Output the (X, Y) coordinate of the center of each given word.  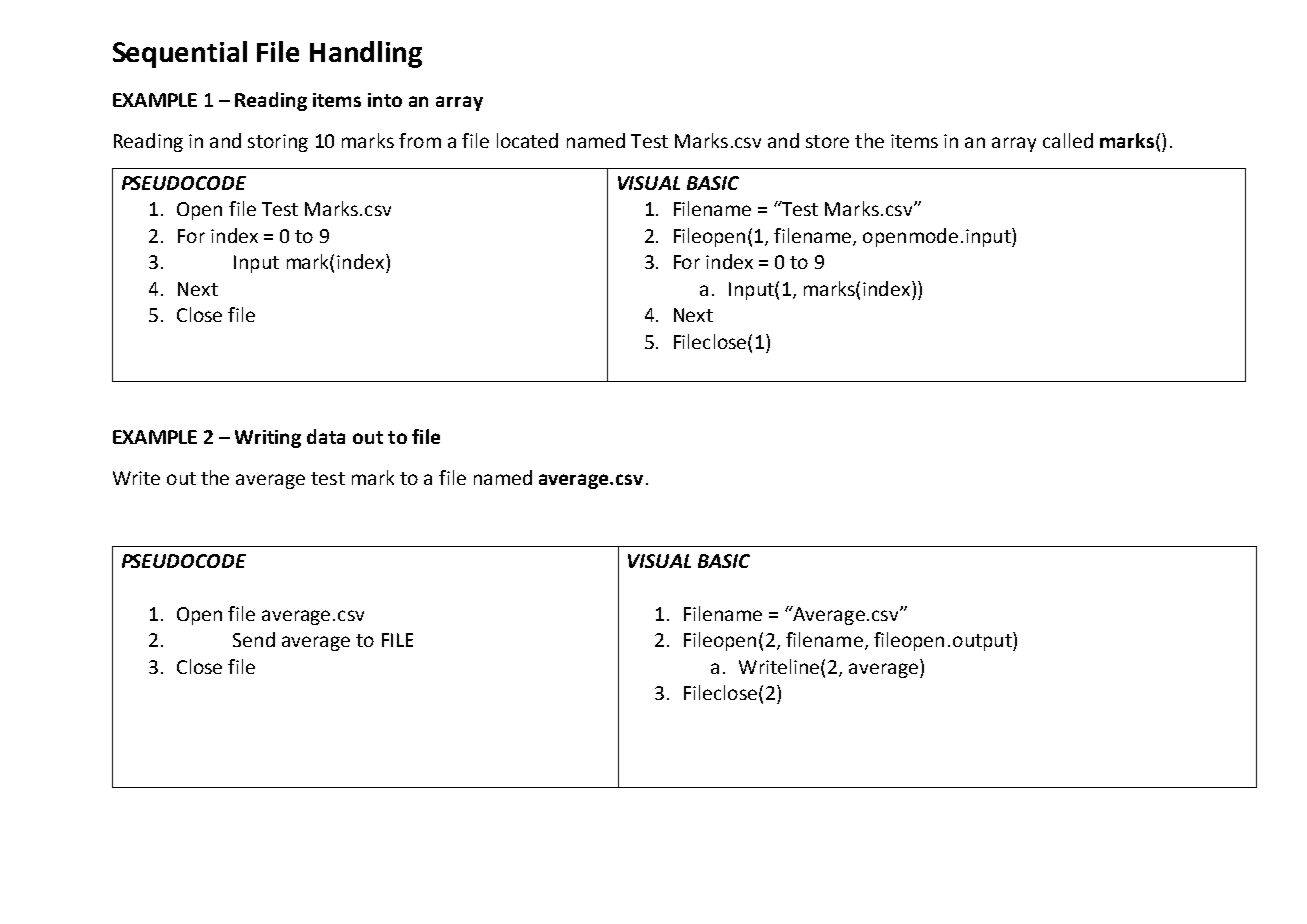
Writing (268, 439)
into (385, 100)
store (827, 141)
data (326, 436)
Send (254, 639)
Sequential (180, 54)
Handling (366, 54)
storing (278, 143)
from (420, 140)
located (527, 140)
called (1068, 140)
